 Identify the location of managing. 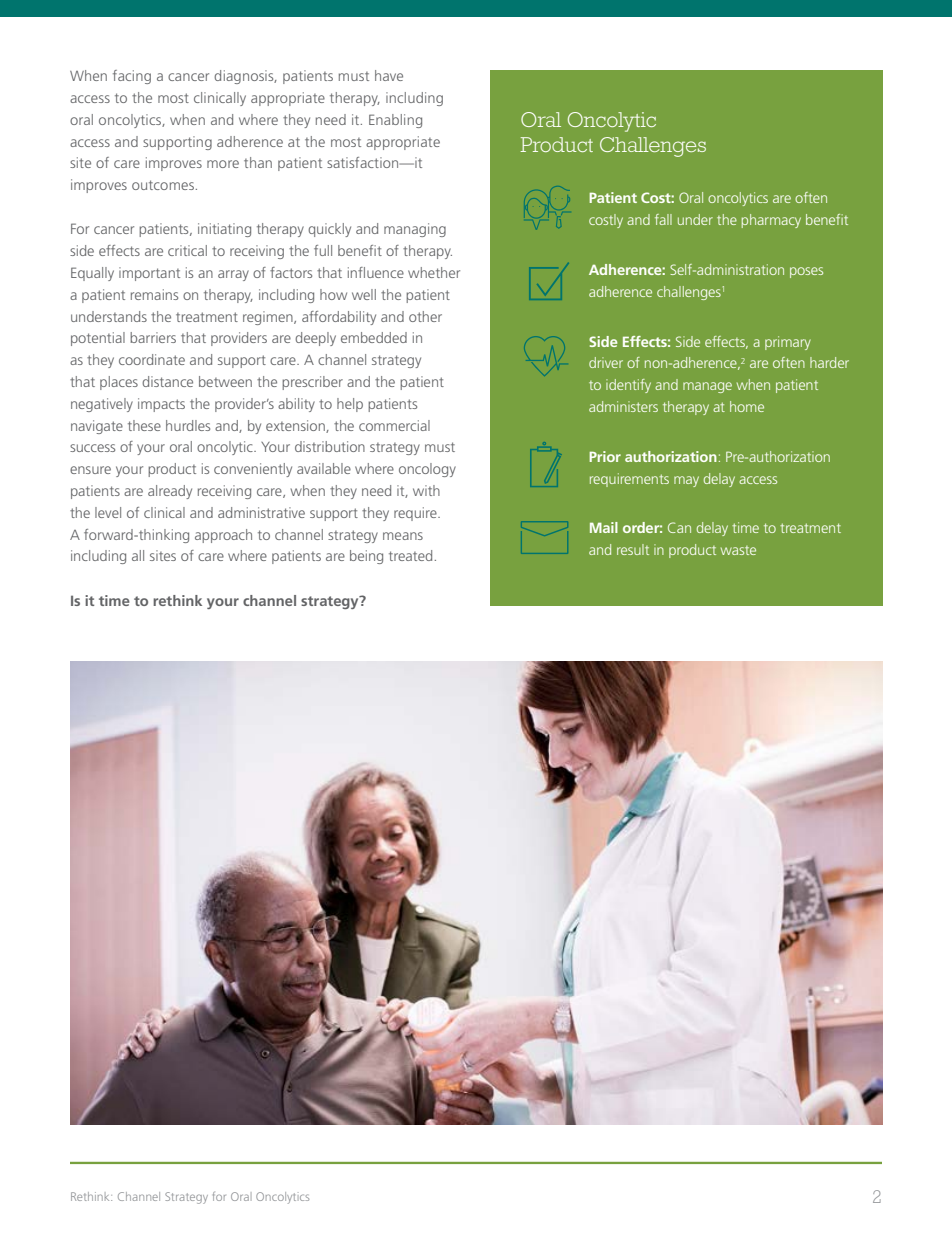
(415, 230).
